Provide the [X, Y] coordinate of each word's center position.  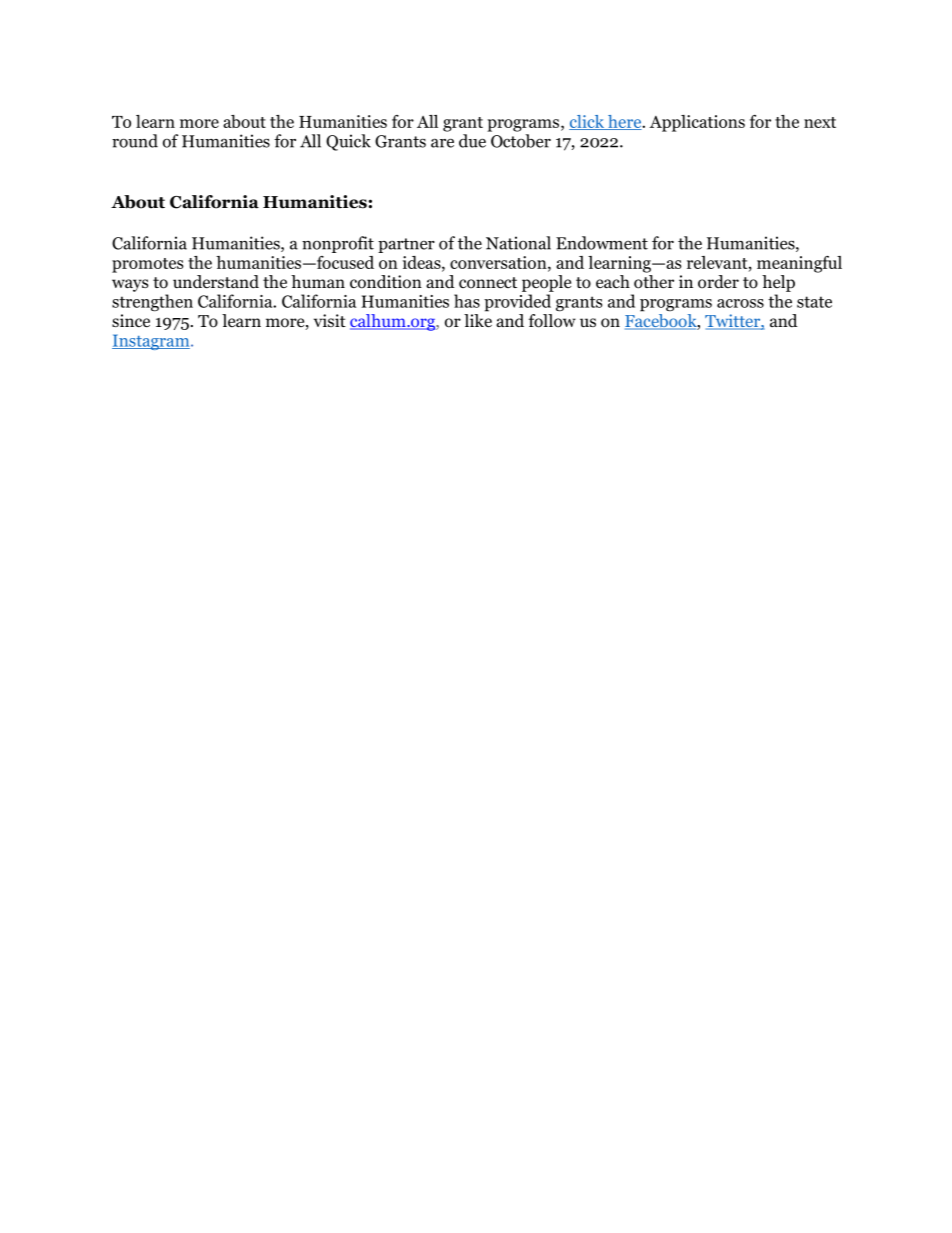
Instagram [152, 342]
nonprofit [338, 244]
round [135, 141]
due [472, 141]
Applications [697, 123]
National [518, 243]
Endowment [602, 243]
